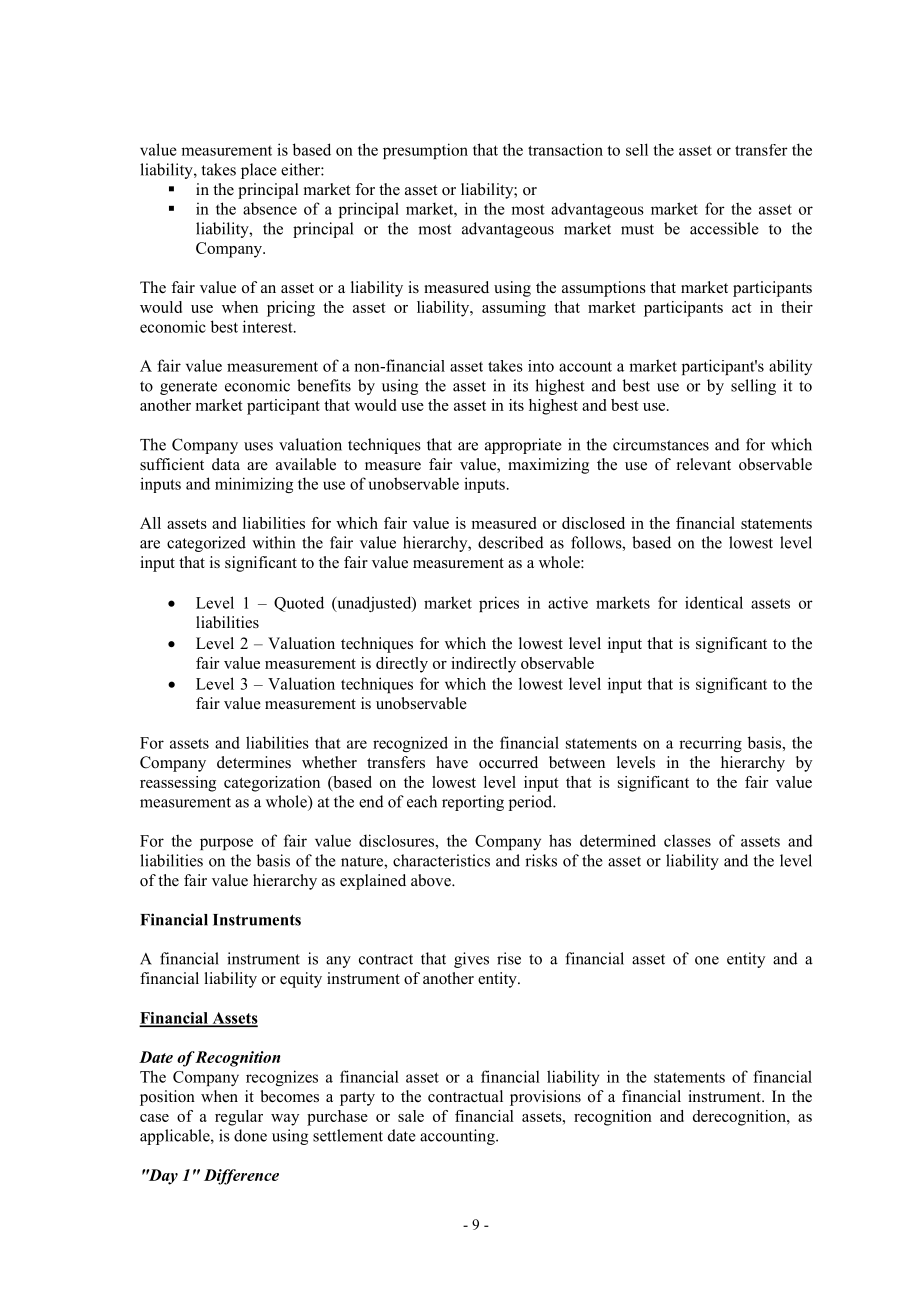 Image resolution: width=924 pixels, height=1307 pixels. What do you see at coordinates (226, 844) in the screenshot?
I see `purpose` at bounding box center [226, 844].
